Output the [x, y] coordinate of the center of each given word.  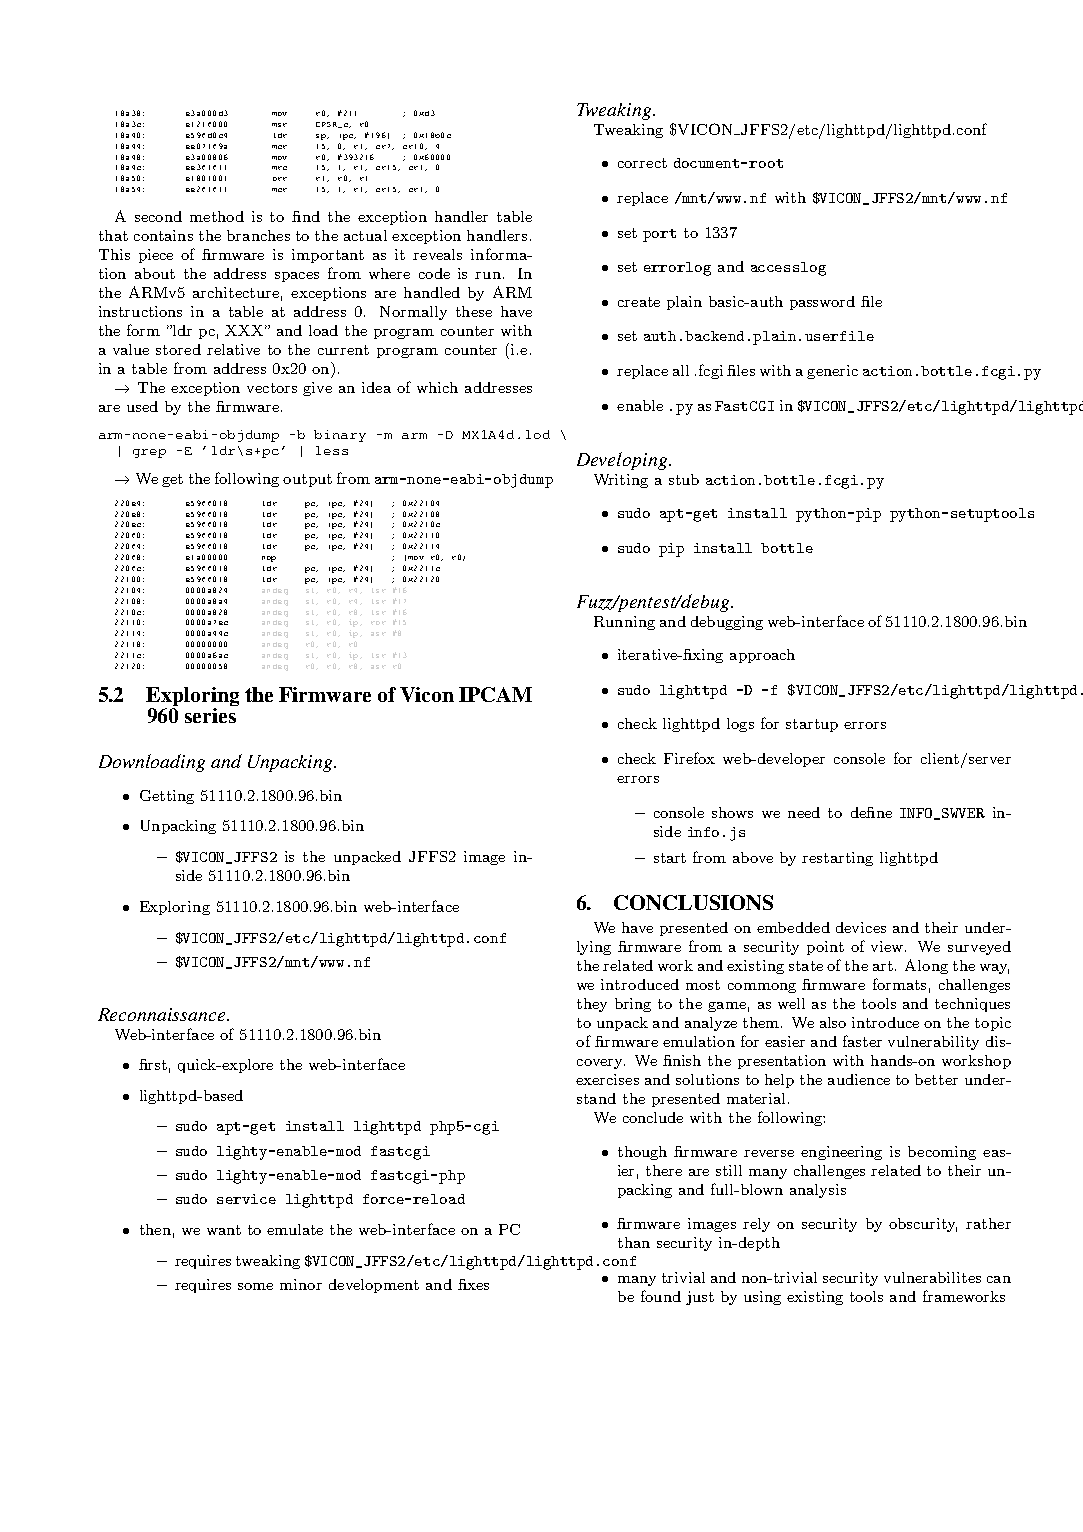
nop [269, 559]
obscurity [923, 1225]
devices [861, 927]
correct [642, 163]
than [634, 1242]
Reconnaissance [163, 1014]
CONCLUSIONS [693, 902]
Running [624, 623]
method [217, 216]
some [255, 1286]
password [822, 303]
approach [762, 656]
